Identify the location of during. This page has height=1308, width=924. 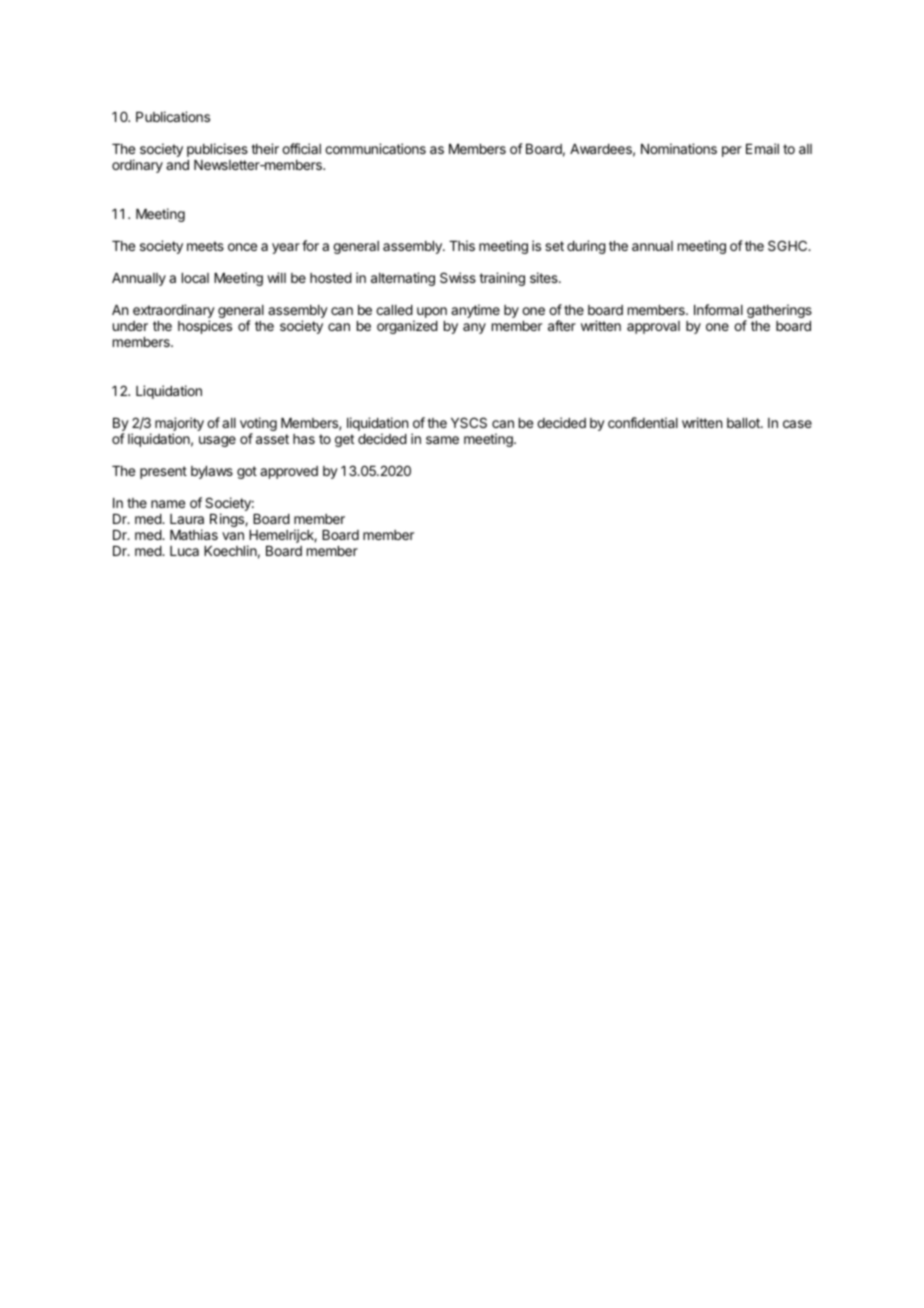
(586, 247).
